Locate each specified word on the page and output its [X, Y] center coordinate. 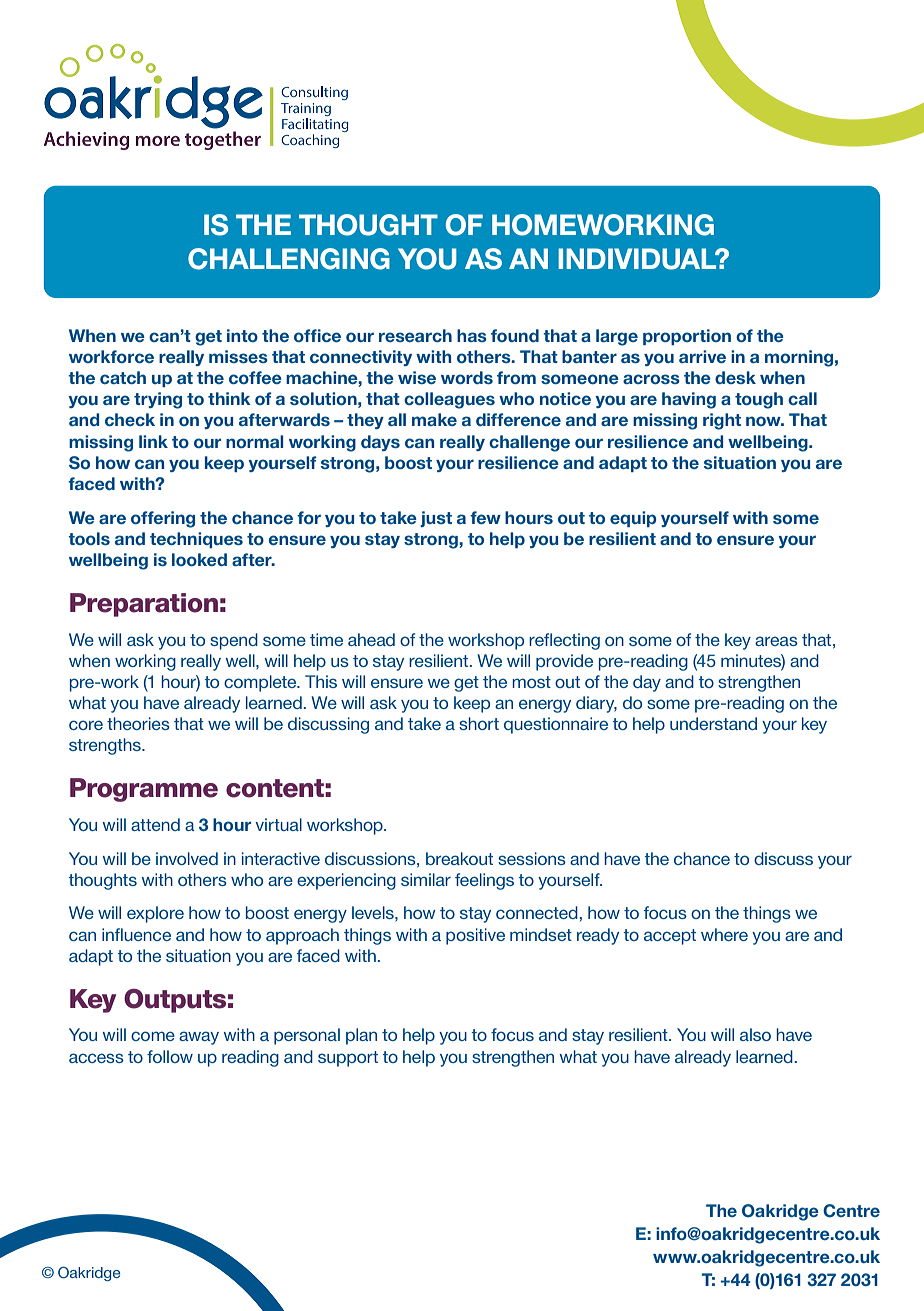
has [472, 335]
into [242, 335]
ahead [371, 639]
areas [776, 641]
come [153, 1036]
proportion [687, 337]
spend [234, 641]
